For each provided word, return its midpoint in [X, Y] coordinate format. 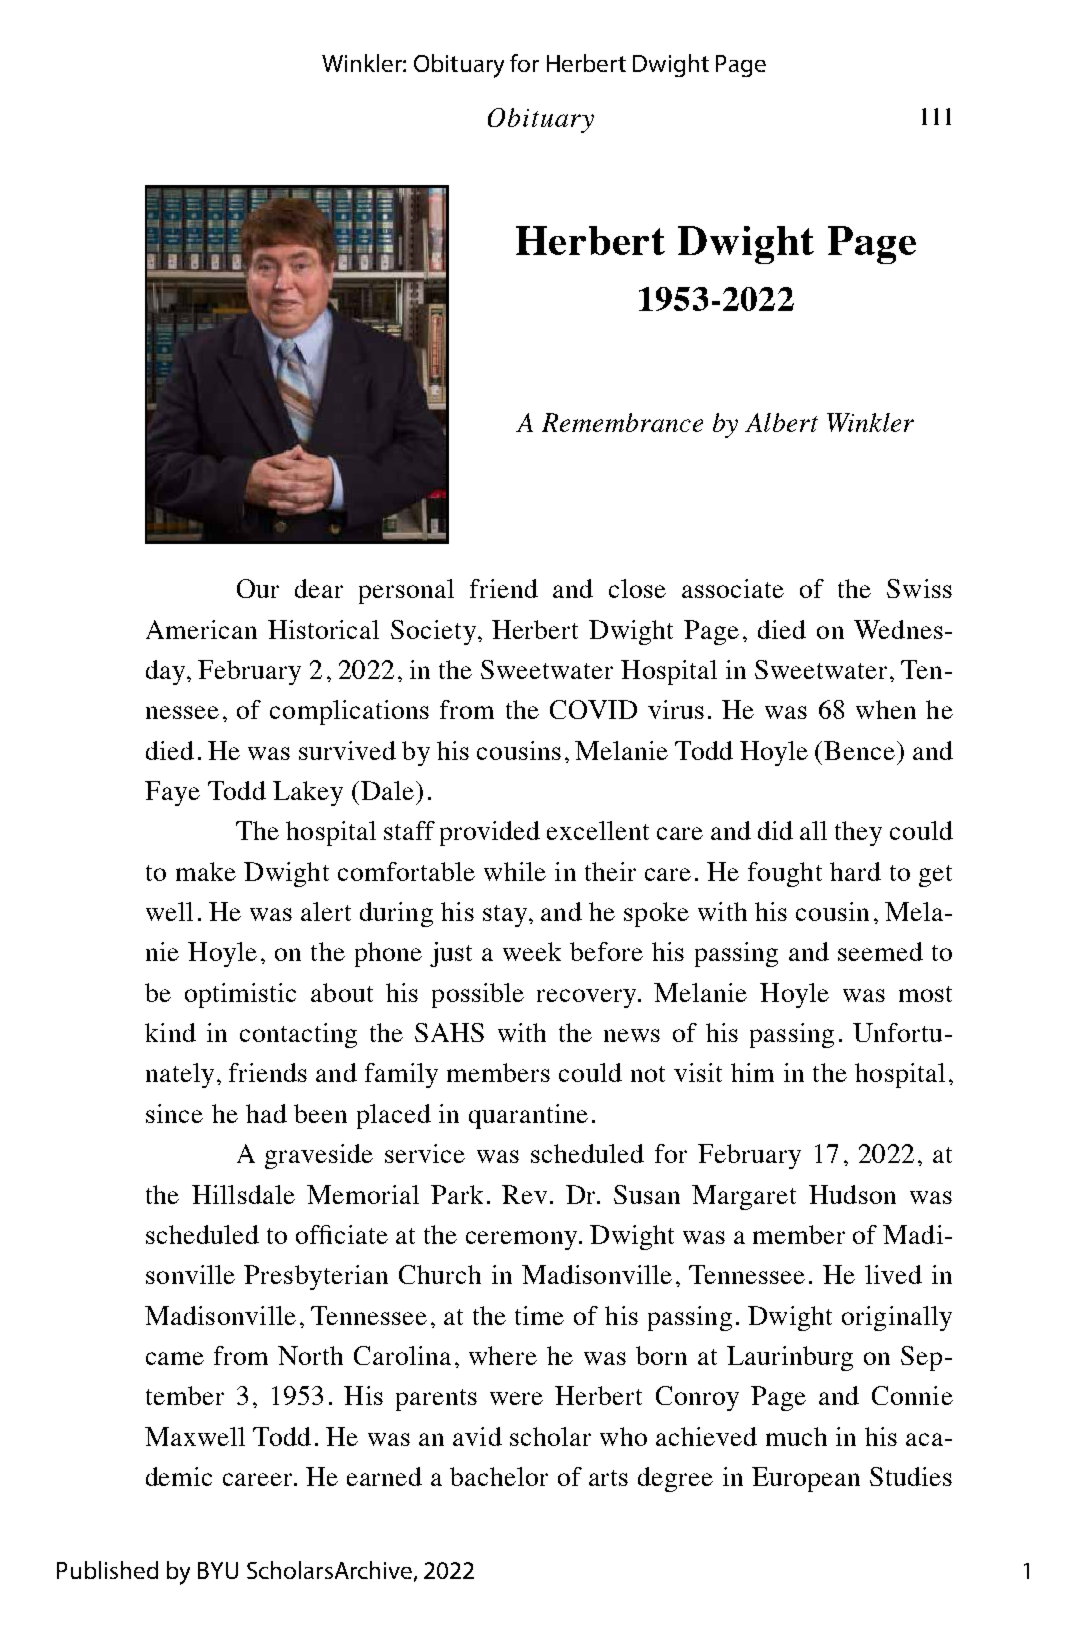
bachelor [499, 1476]
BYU [218, 1570]
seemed [880, 951]
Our [258, 588]
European [806, 1479]
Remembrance [622, 422]
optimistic [240, 995]
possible [478, 995]
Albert [781, 422]
